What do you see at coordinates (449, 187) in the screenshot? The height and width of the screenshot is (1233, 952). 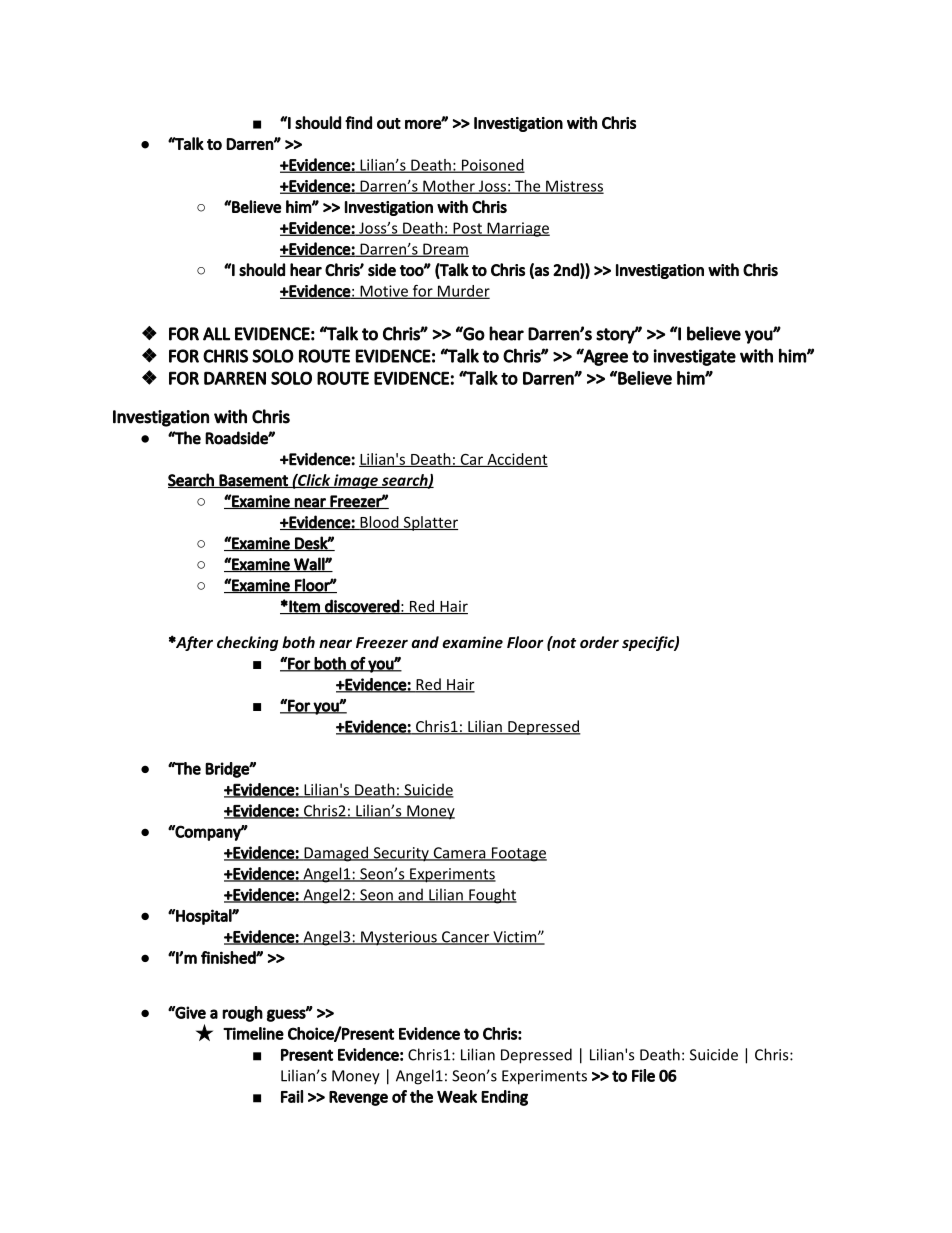 I see `Mother` at bounding box center [449, 187].
